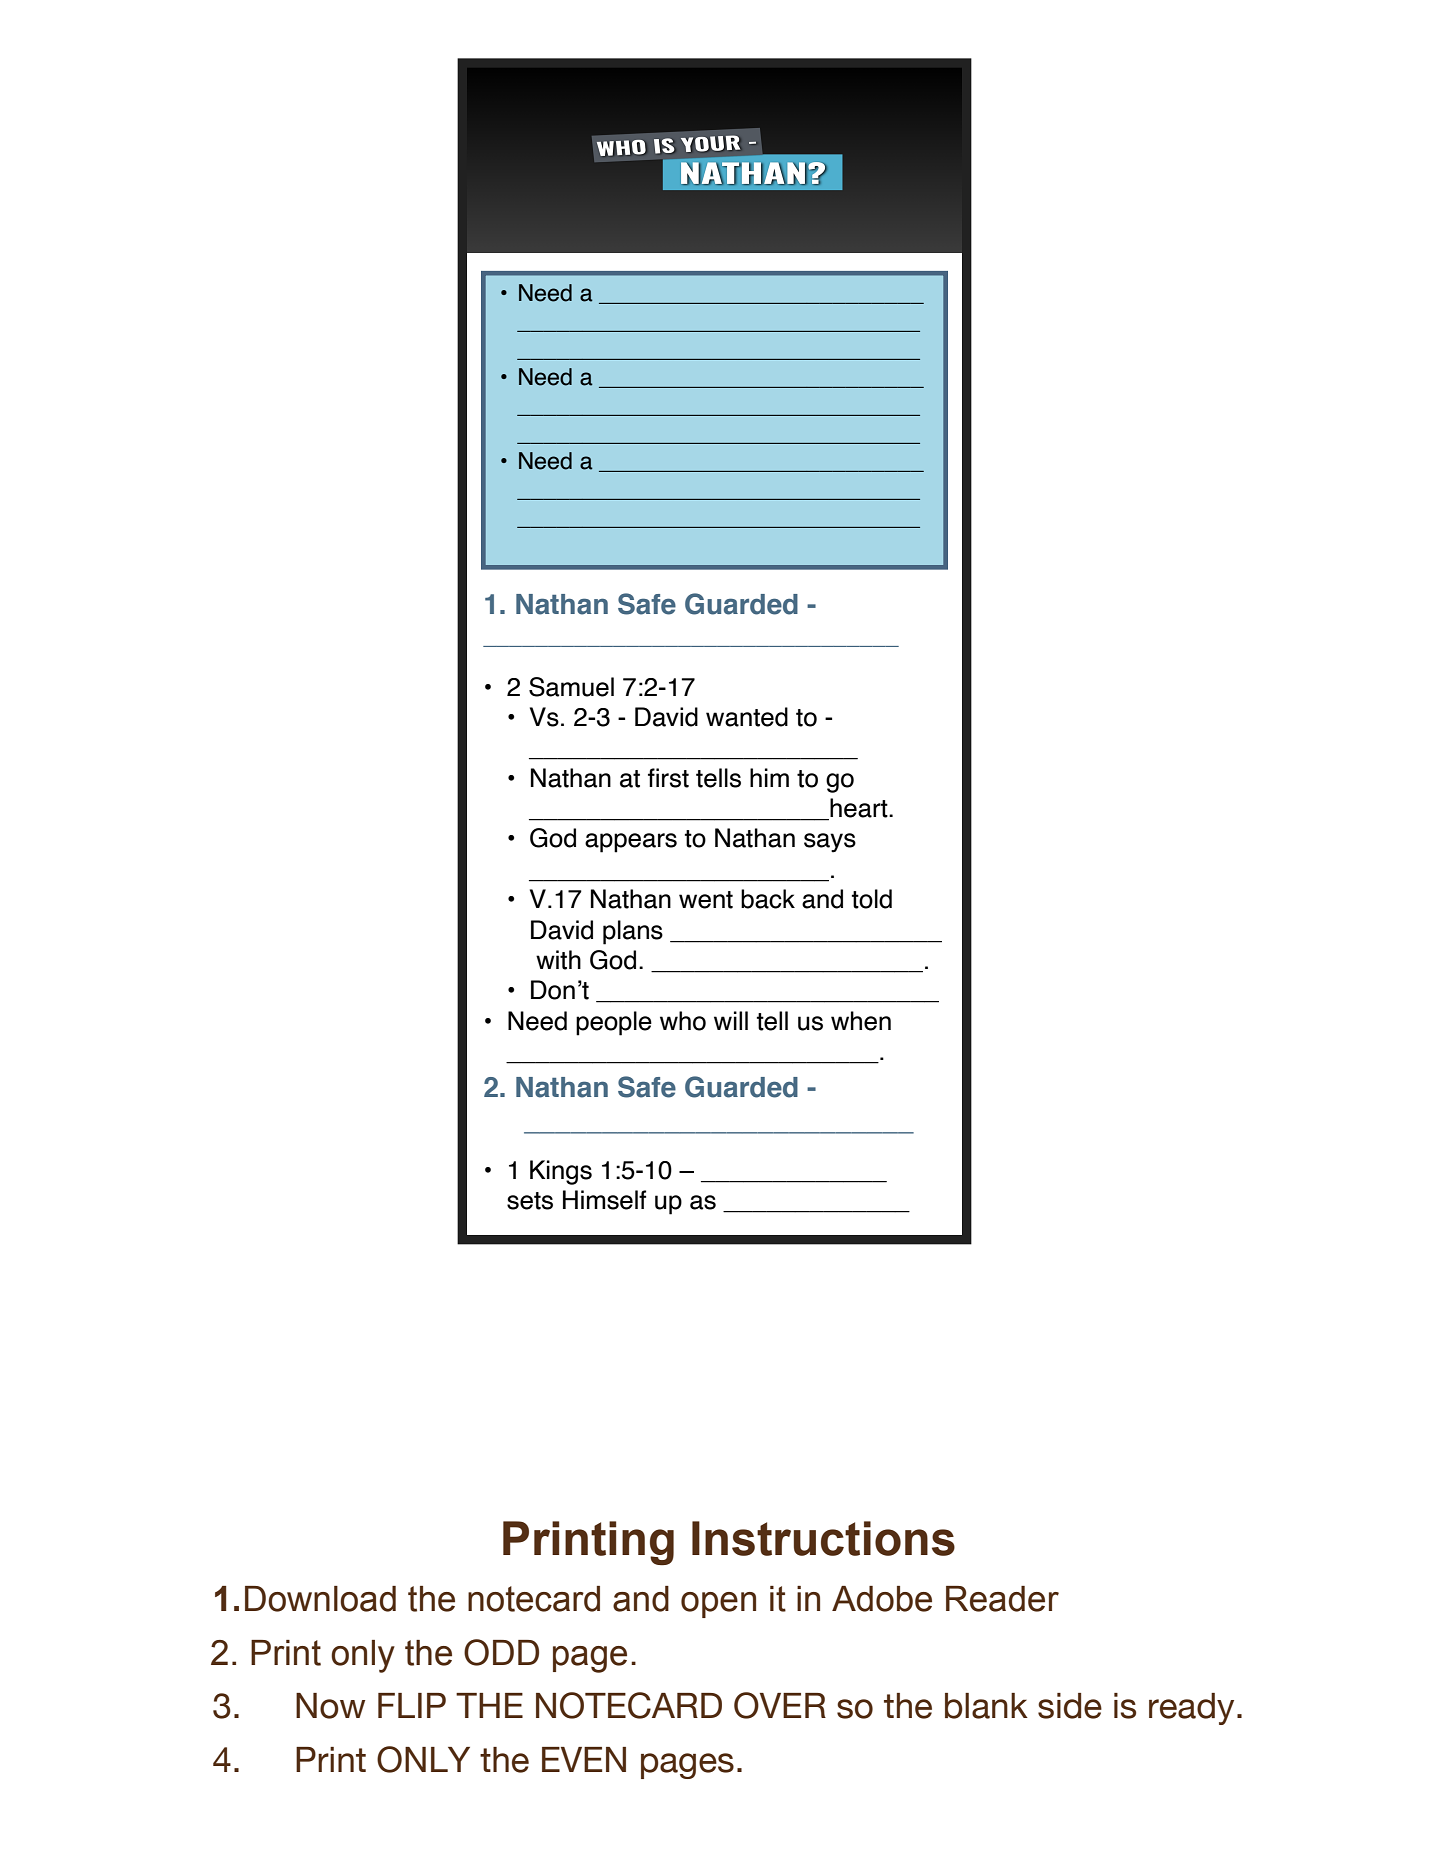  I want to click on sets, so click(530, 1201).
